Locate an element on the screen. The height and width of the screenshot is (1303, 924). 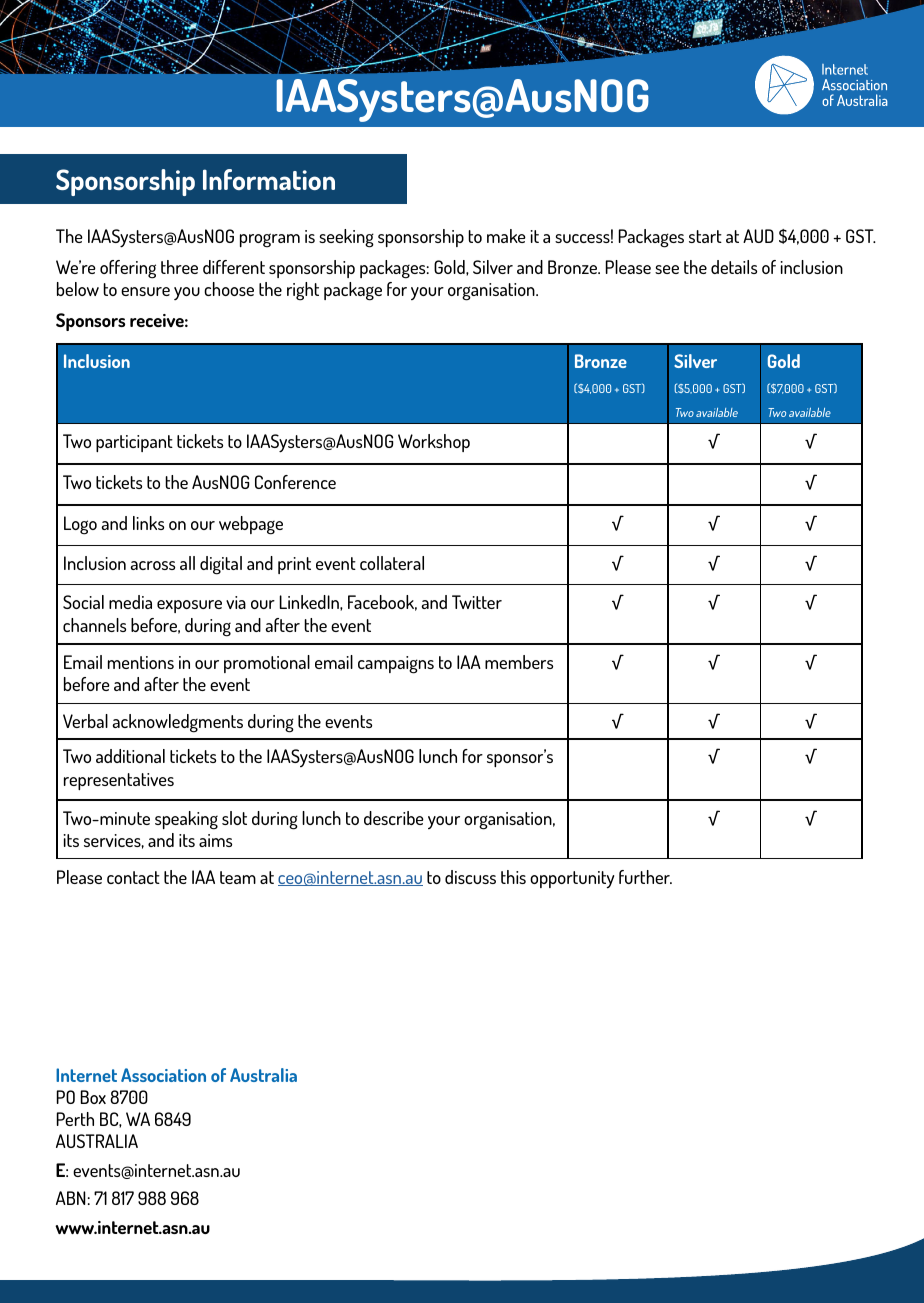
ABN is located at coordinates (71, 1198).
